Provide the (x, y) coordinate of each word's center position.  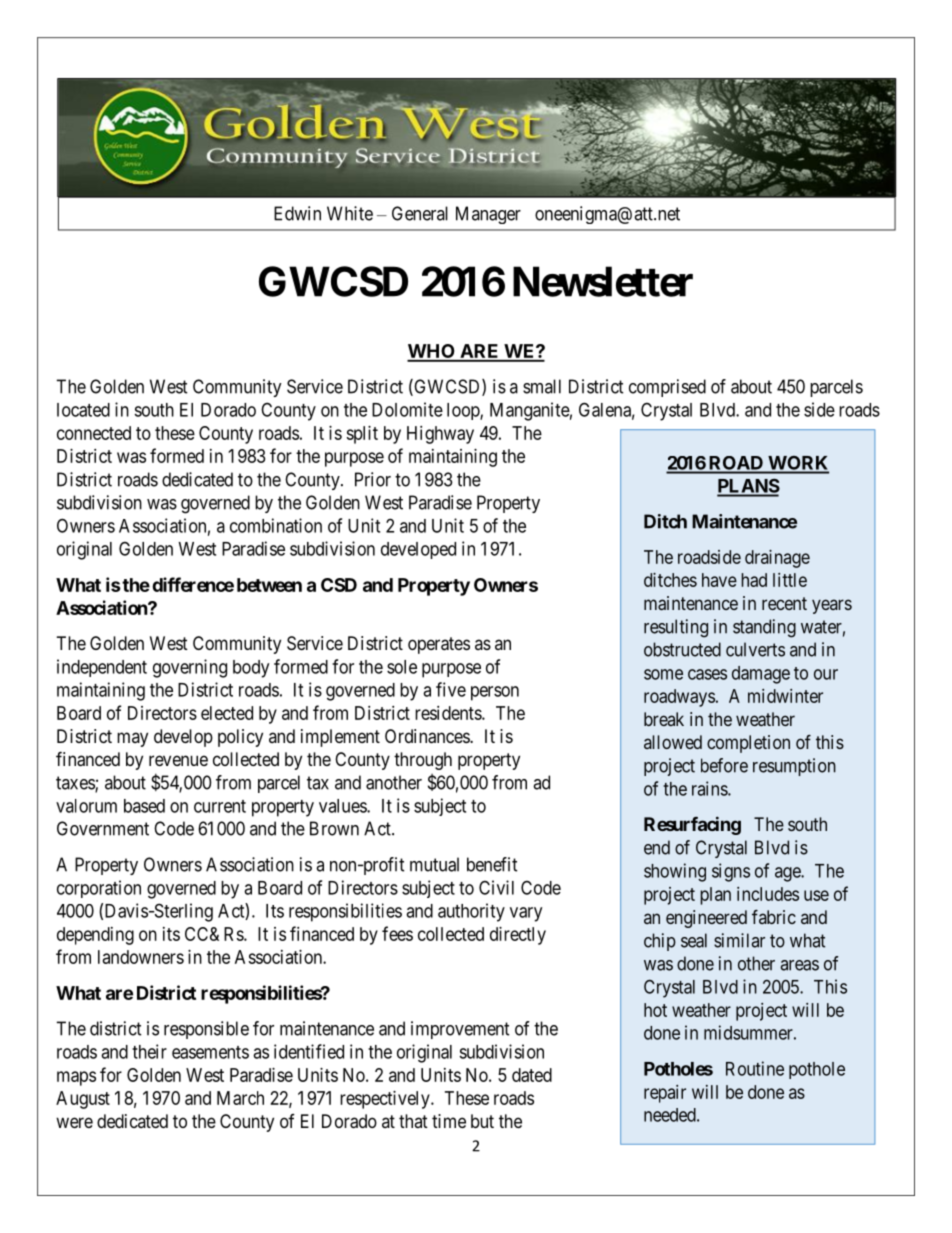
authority (471, 912)
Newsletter (603, 281)
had (754, 580)
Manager (488, 215)
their (149, 1051)
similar (739, 940)
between (269, 585)
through (423, 761)
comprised (667, 388)
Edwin (297, 213)
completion (748, 744)
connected (94, 433)
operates (439, 645)
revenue (178, 760)
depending (95, 936)
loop (464, 411)
